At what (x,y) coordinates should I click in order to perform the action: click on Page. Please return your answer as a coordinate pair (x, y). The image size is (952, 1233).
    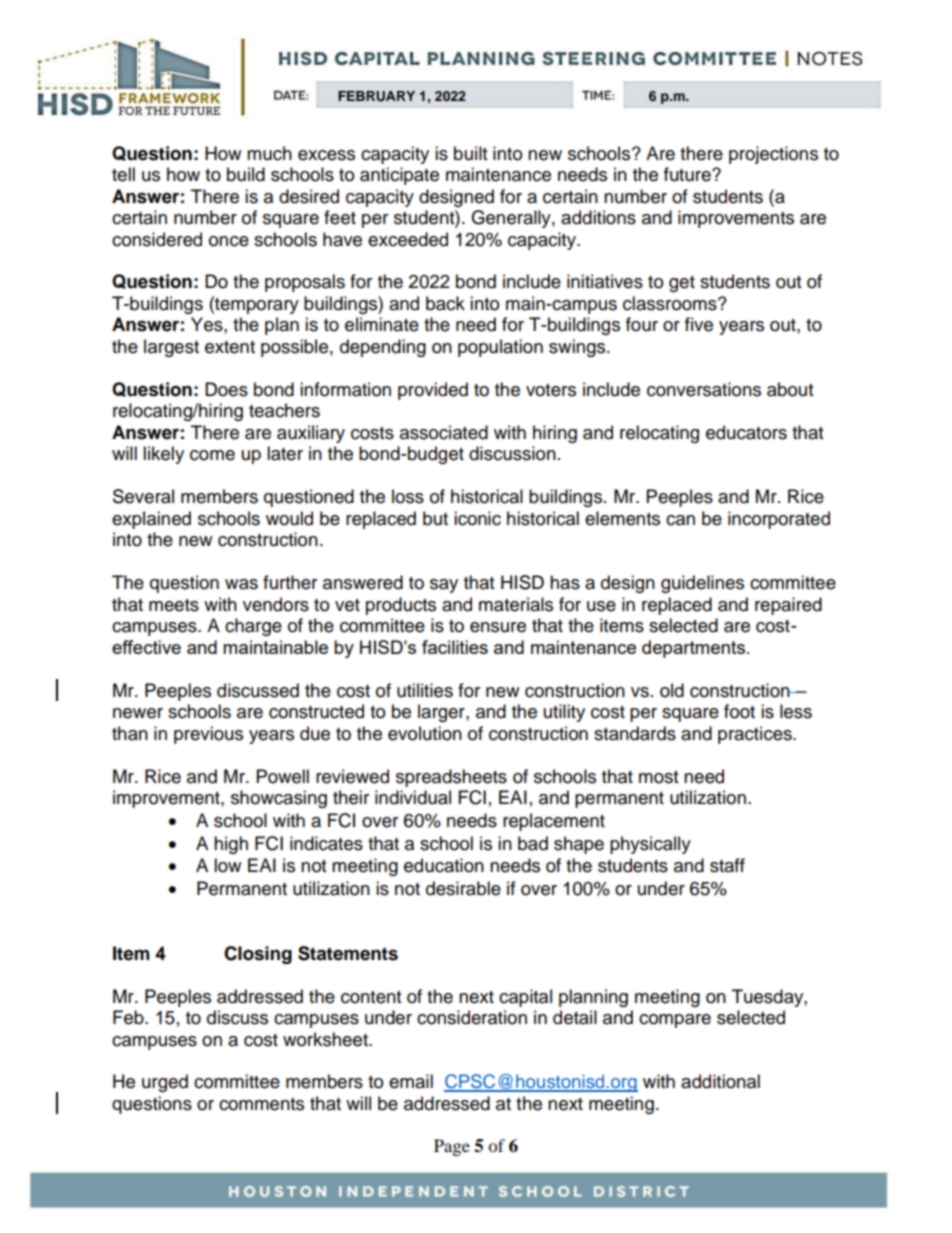
    Looking at the image, I should click on (452, 1147).
